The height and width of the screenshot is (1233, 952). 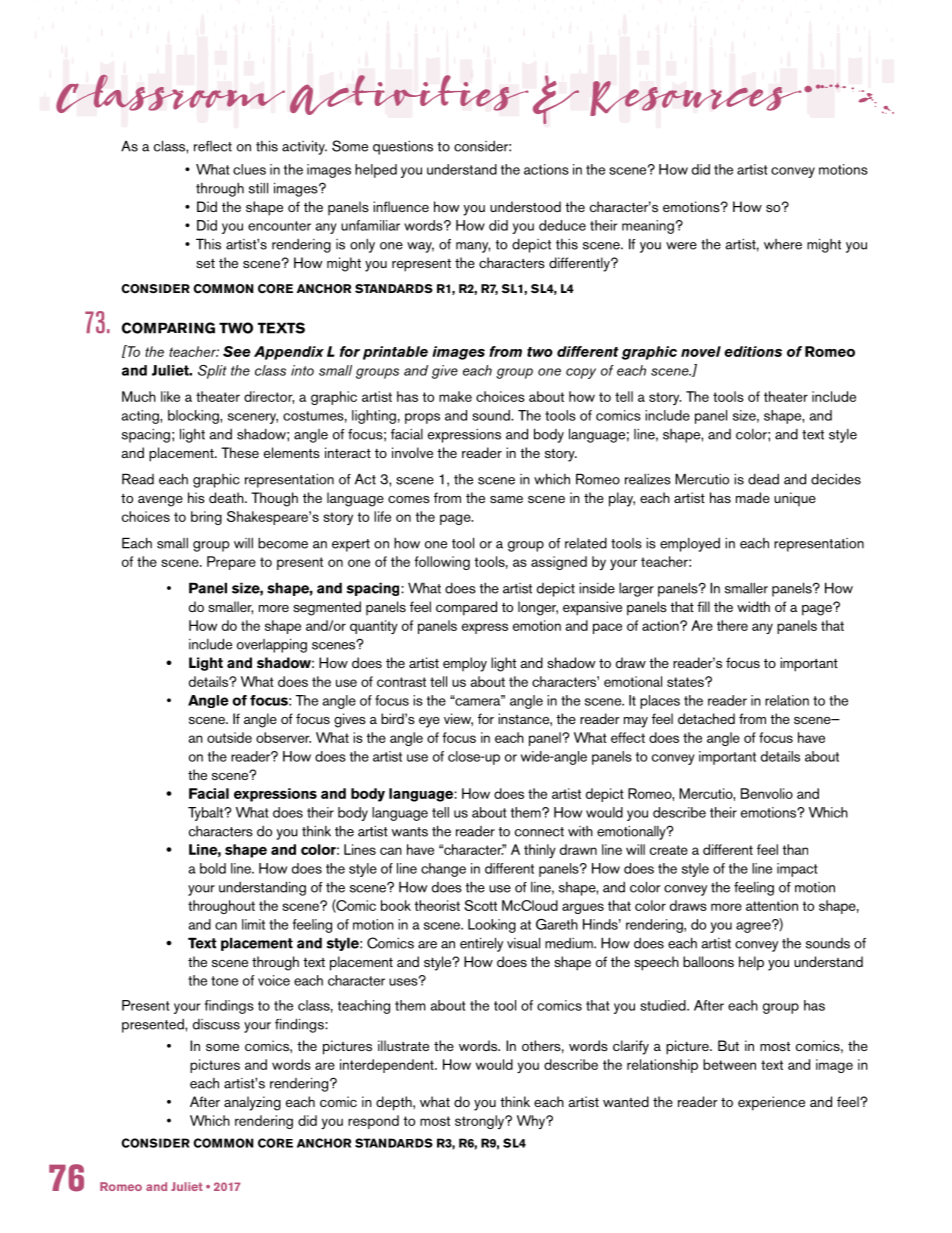 I want to click on where, so click(x=783, y=244).
